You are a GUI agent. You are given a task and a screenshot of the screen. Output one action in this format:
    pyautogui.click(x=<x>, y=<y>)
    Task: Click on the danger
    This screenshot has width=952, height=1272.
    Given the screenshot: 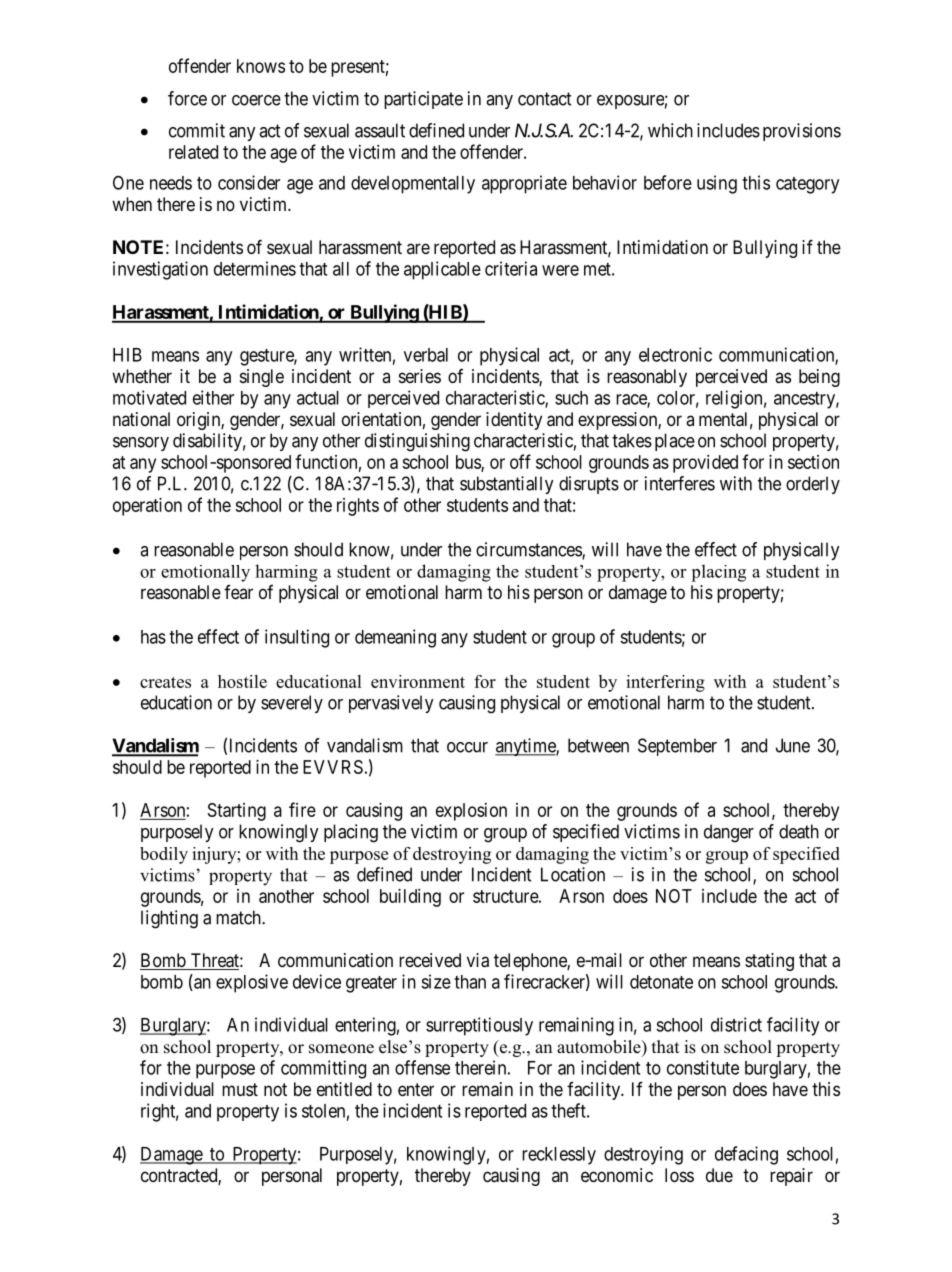 What is the action you would take?
    pyautogui.click(x=729, y=833)
